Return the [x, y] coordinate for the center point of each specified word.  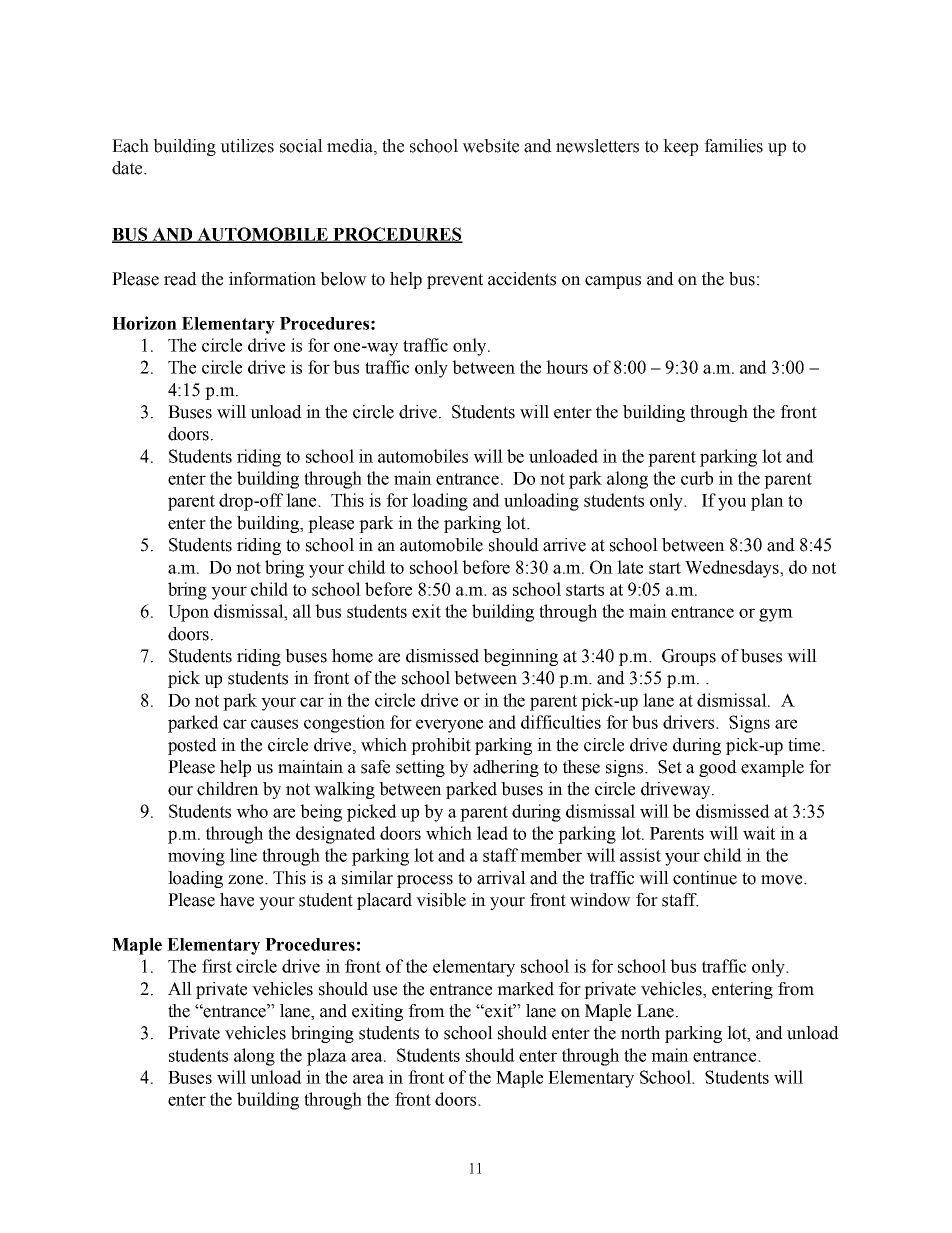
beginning [520, 657]
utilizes [247, 146]
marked [525, 989]
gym [776, 615]
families [733, 146]
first [217, 966]
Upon [188, 613]
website [490, 146]
